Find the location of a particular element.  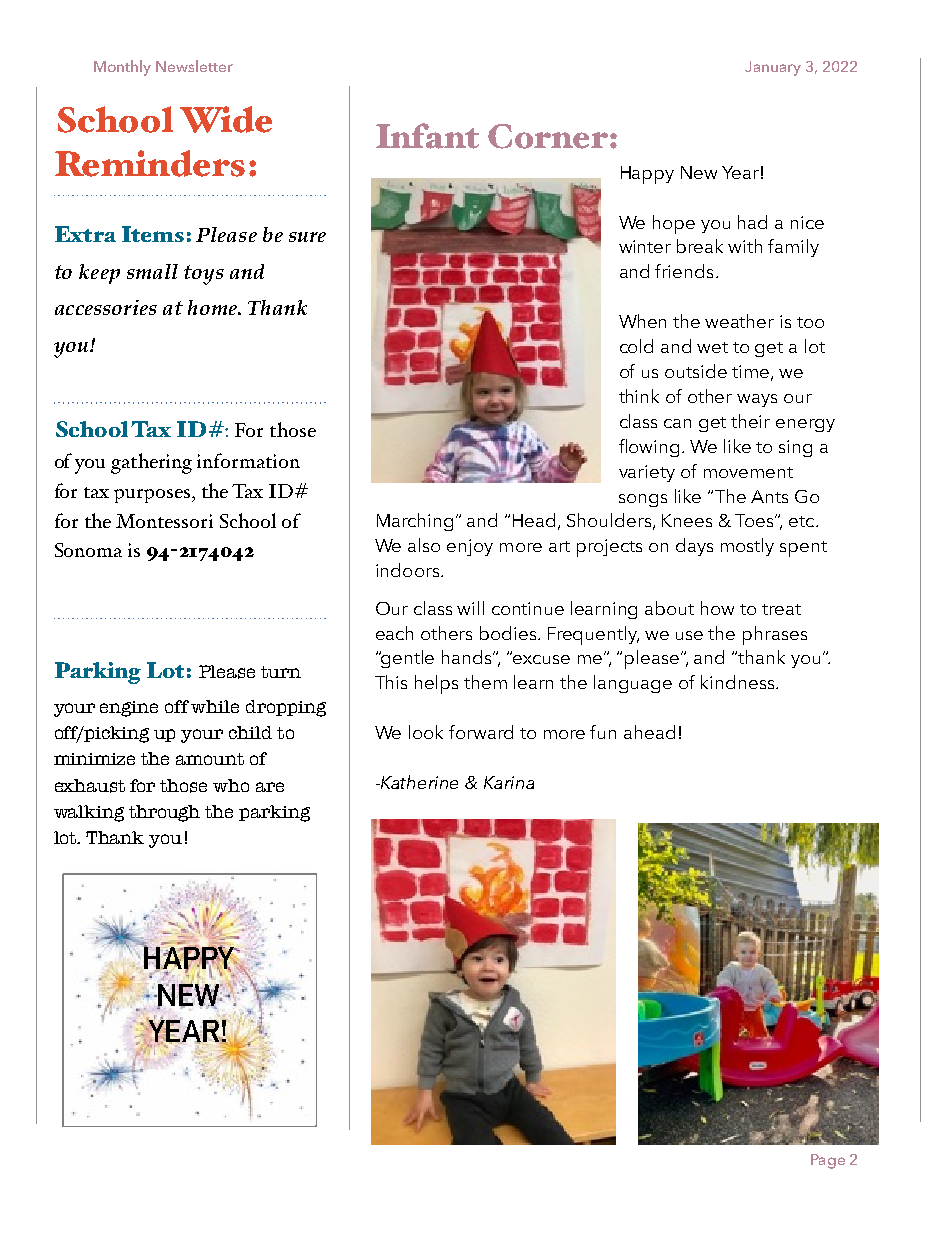

Toes is located at coordinates (756, 520).
